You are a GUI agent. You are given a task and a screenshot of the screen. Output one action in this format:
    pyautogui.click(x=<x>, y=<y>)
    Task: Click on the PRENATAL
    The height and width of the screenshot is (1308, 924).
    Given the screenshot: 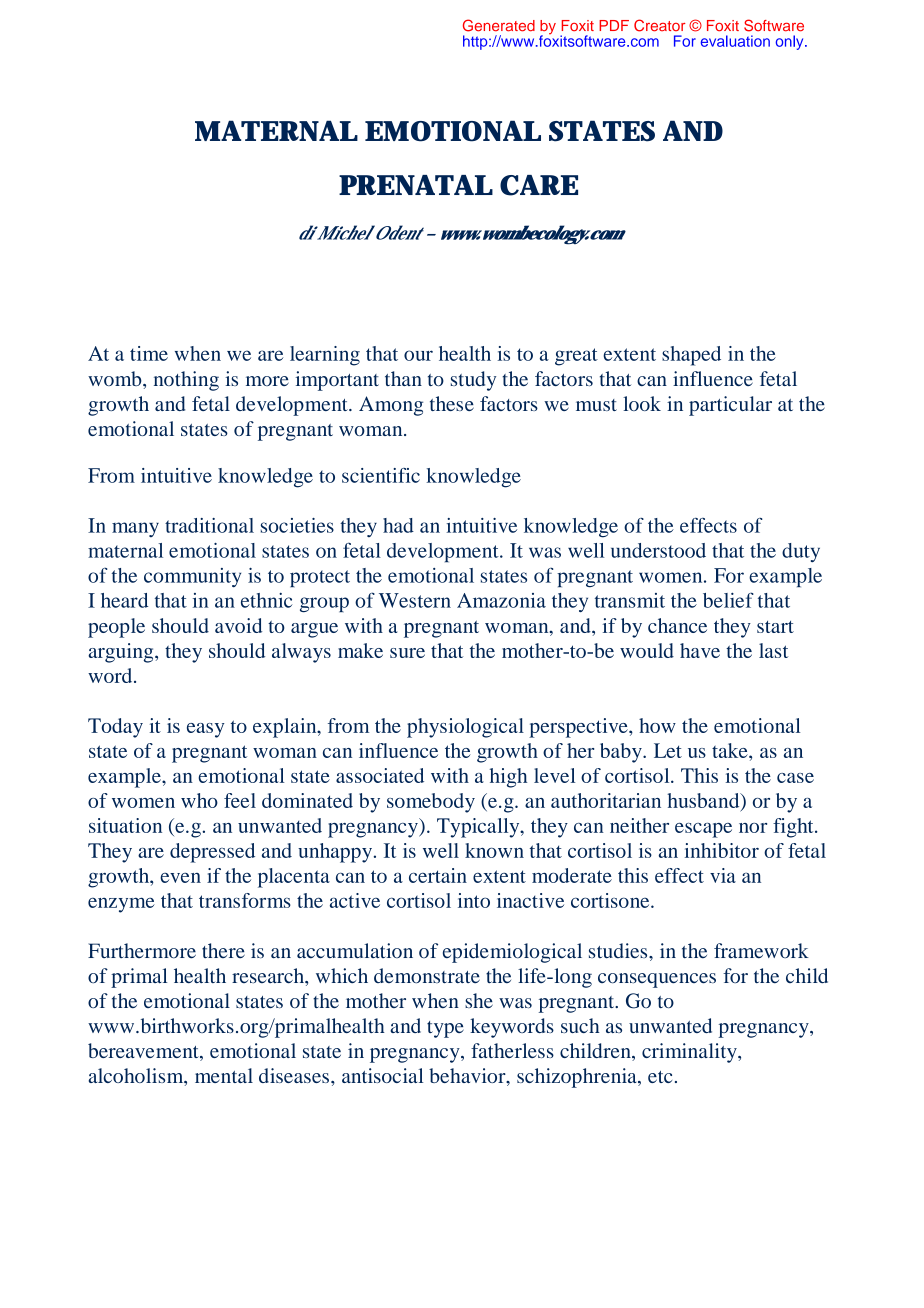 What is the action you would take?
    pyautogui.click(x=416, y=185)
